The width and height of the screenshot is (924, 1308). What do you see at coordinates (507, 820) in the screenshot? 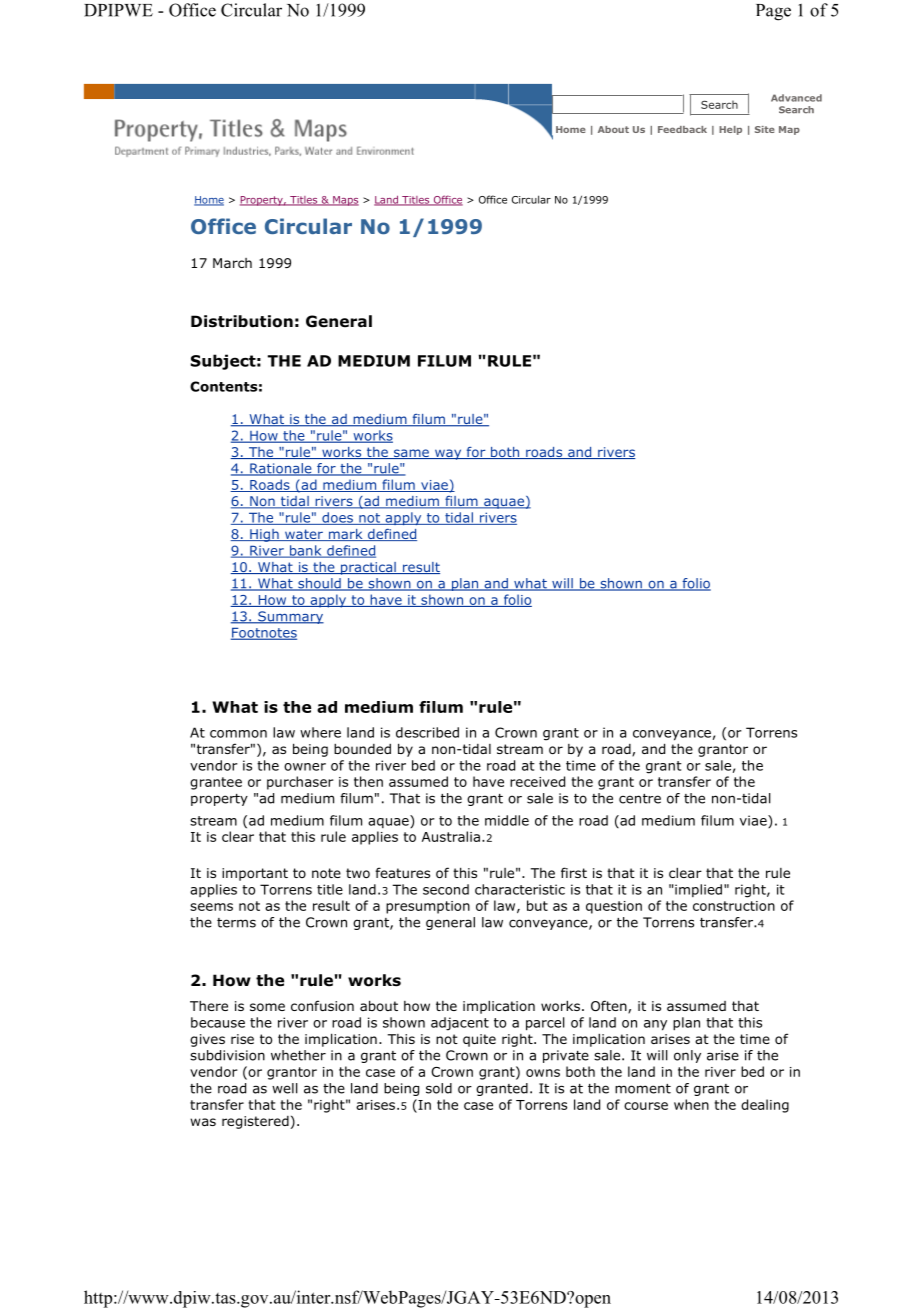
I see `middle` at bounding box center [507, 820].
